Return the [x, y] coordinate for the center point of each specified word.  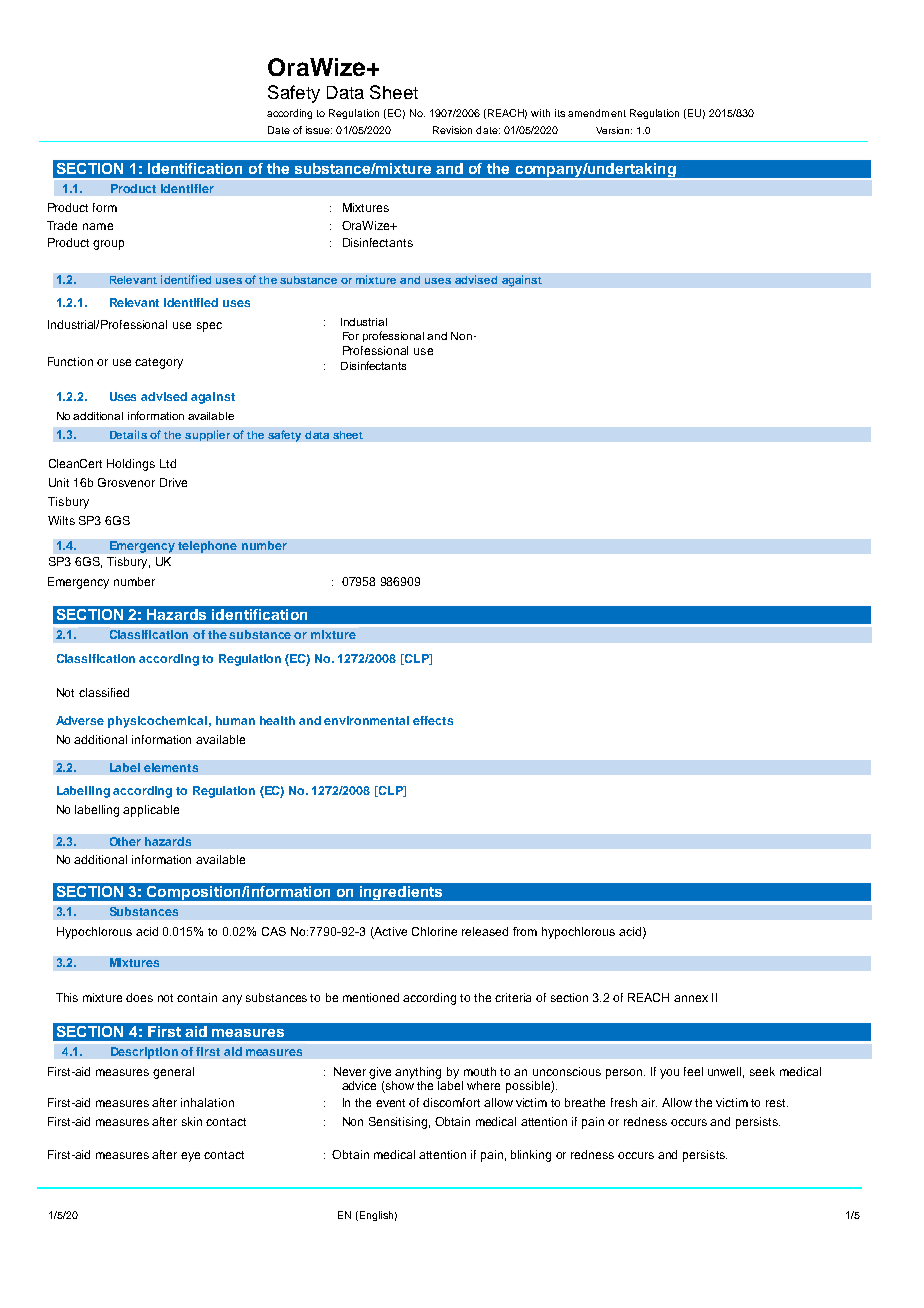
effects [433, 720]
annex [691, 998]
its [560, 113]
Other [125, 841]
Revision [452, 130]
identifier [187, 188]
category [159, 363]
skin [192, 1121]
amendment [597, 113]
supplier [207, 435]
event [390, 1103]
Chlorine [434, 931]
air [649, 1102]
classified [104, 692]
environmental [366, 720]
